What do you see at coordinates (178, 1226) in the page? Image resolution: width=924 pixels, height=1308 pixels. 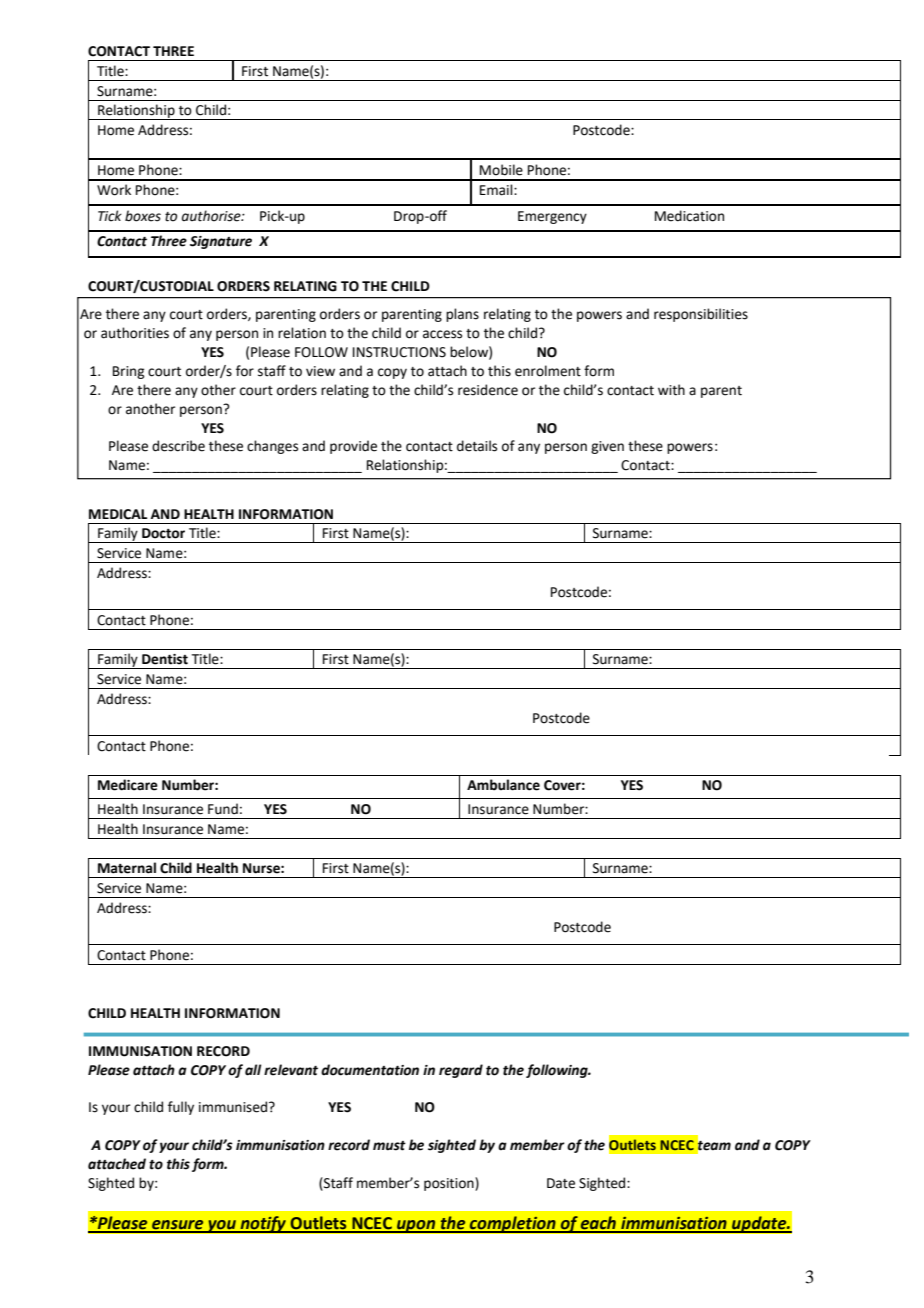 I see `ensure` at bounding box center [178, 1226].
